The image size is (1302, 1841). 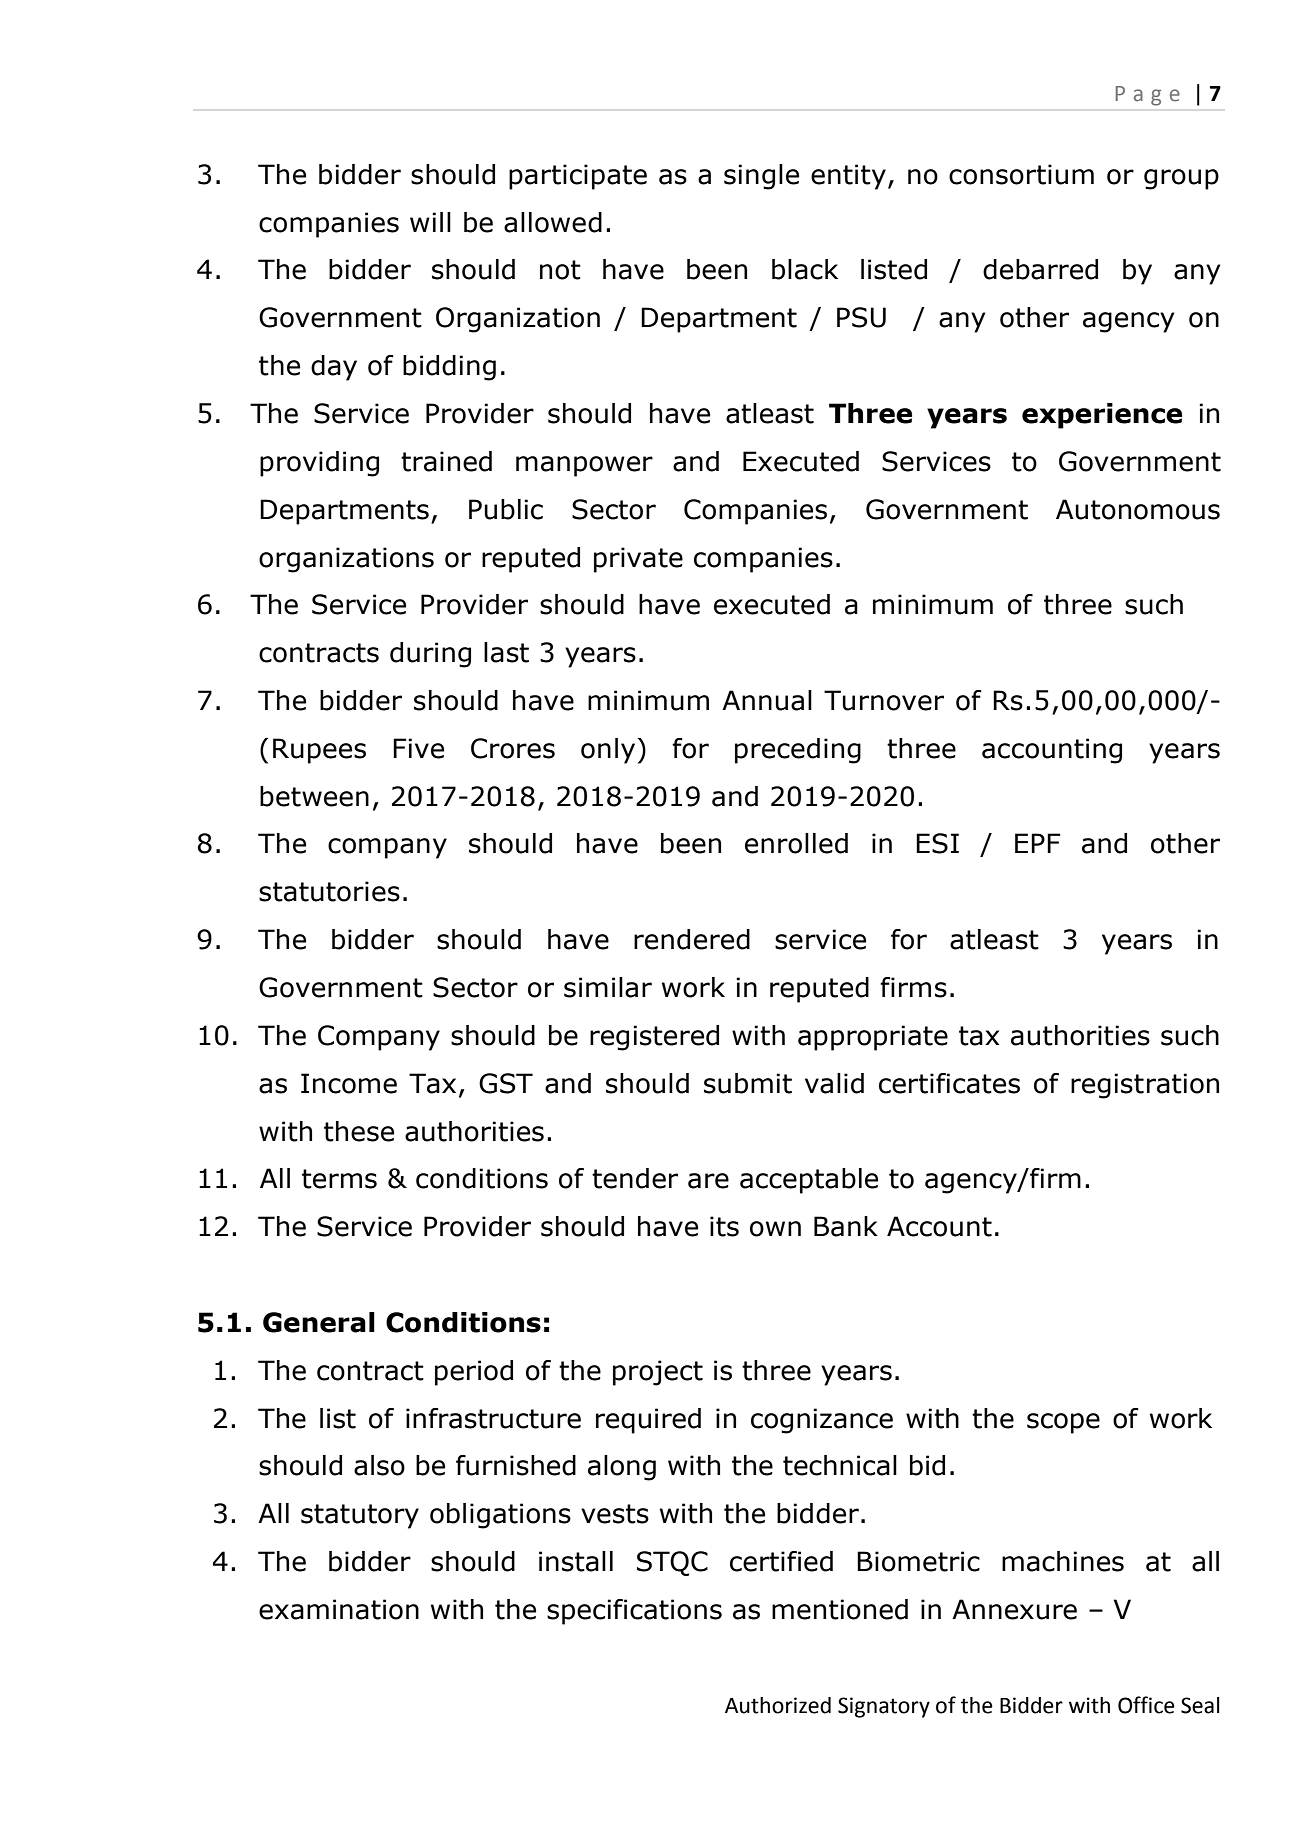 I want to click on will, so click(x=430, y=222).
